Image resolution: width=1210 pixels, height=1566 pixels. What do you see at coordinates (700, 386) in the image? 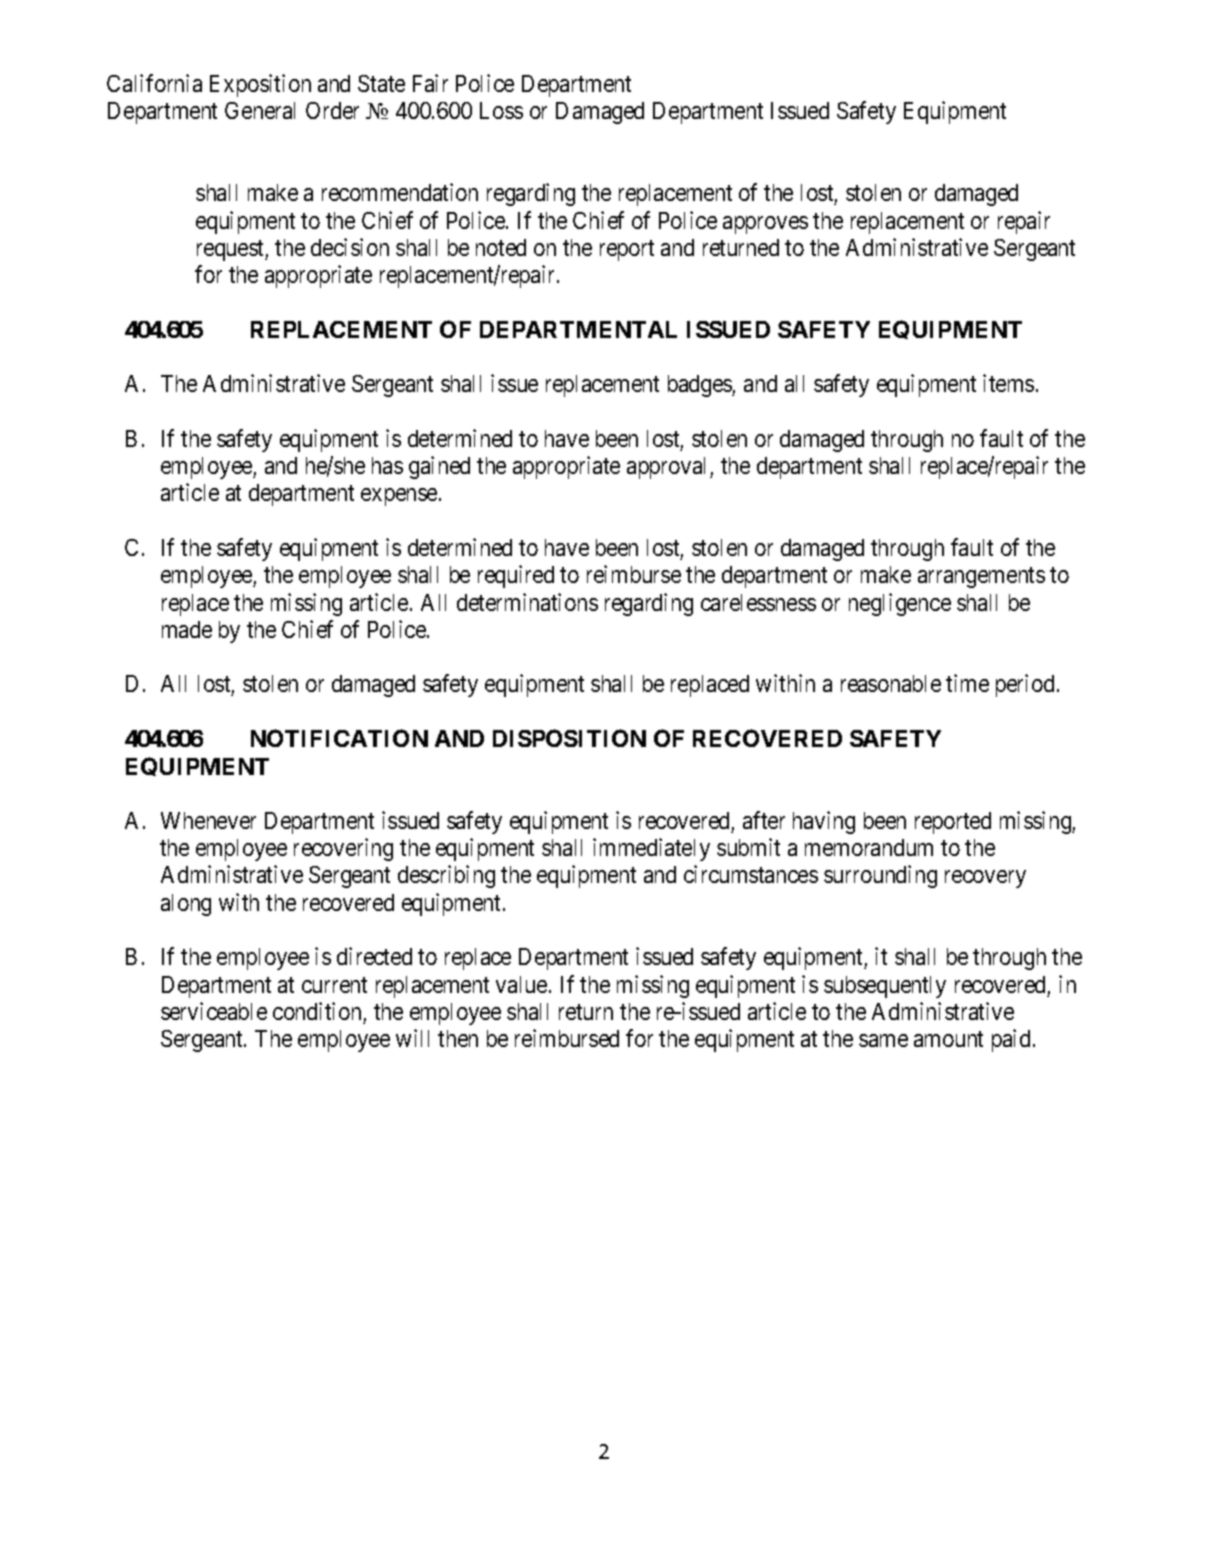
I see `badges` at bounding box center [700, 386].
